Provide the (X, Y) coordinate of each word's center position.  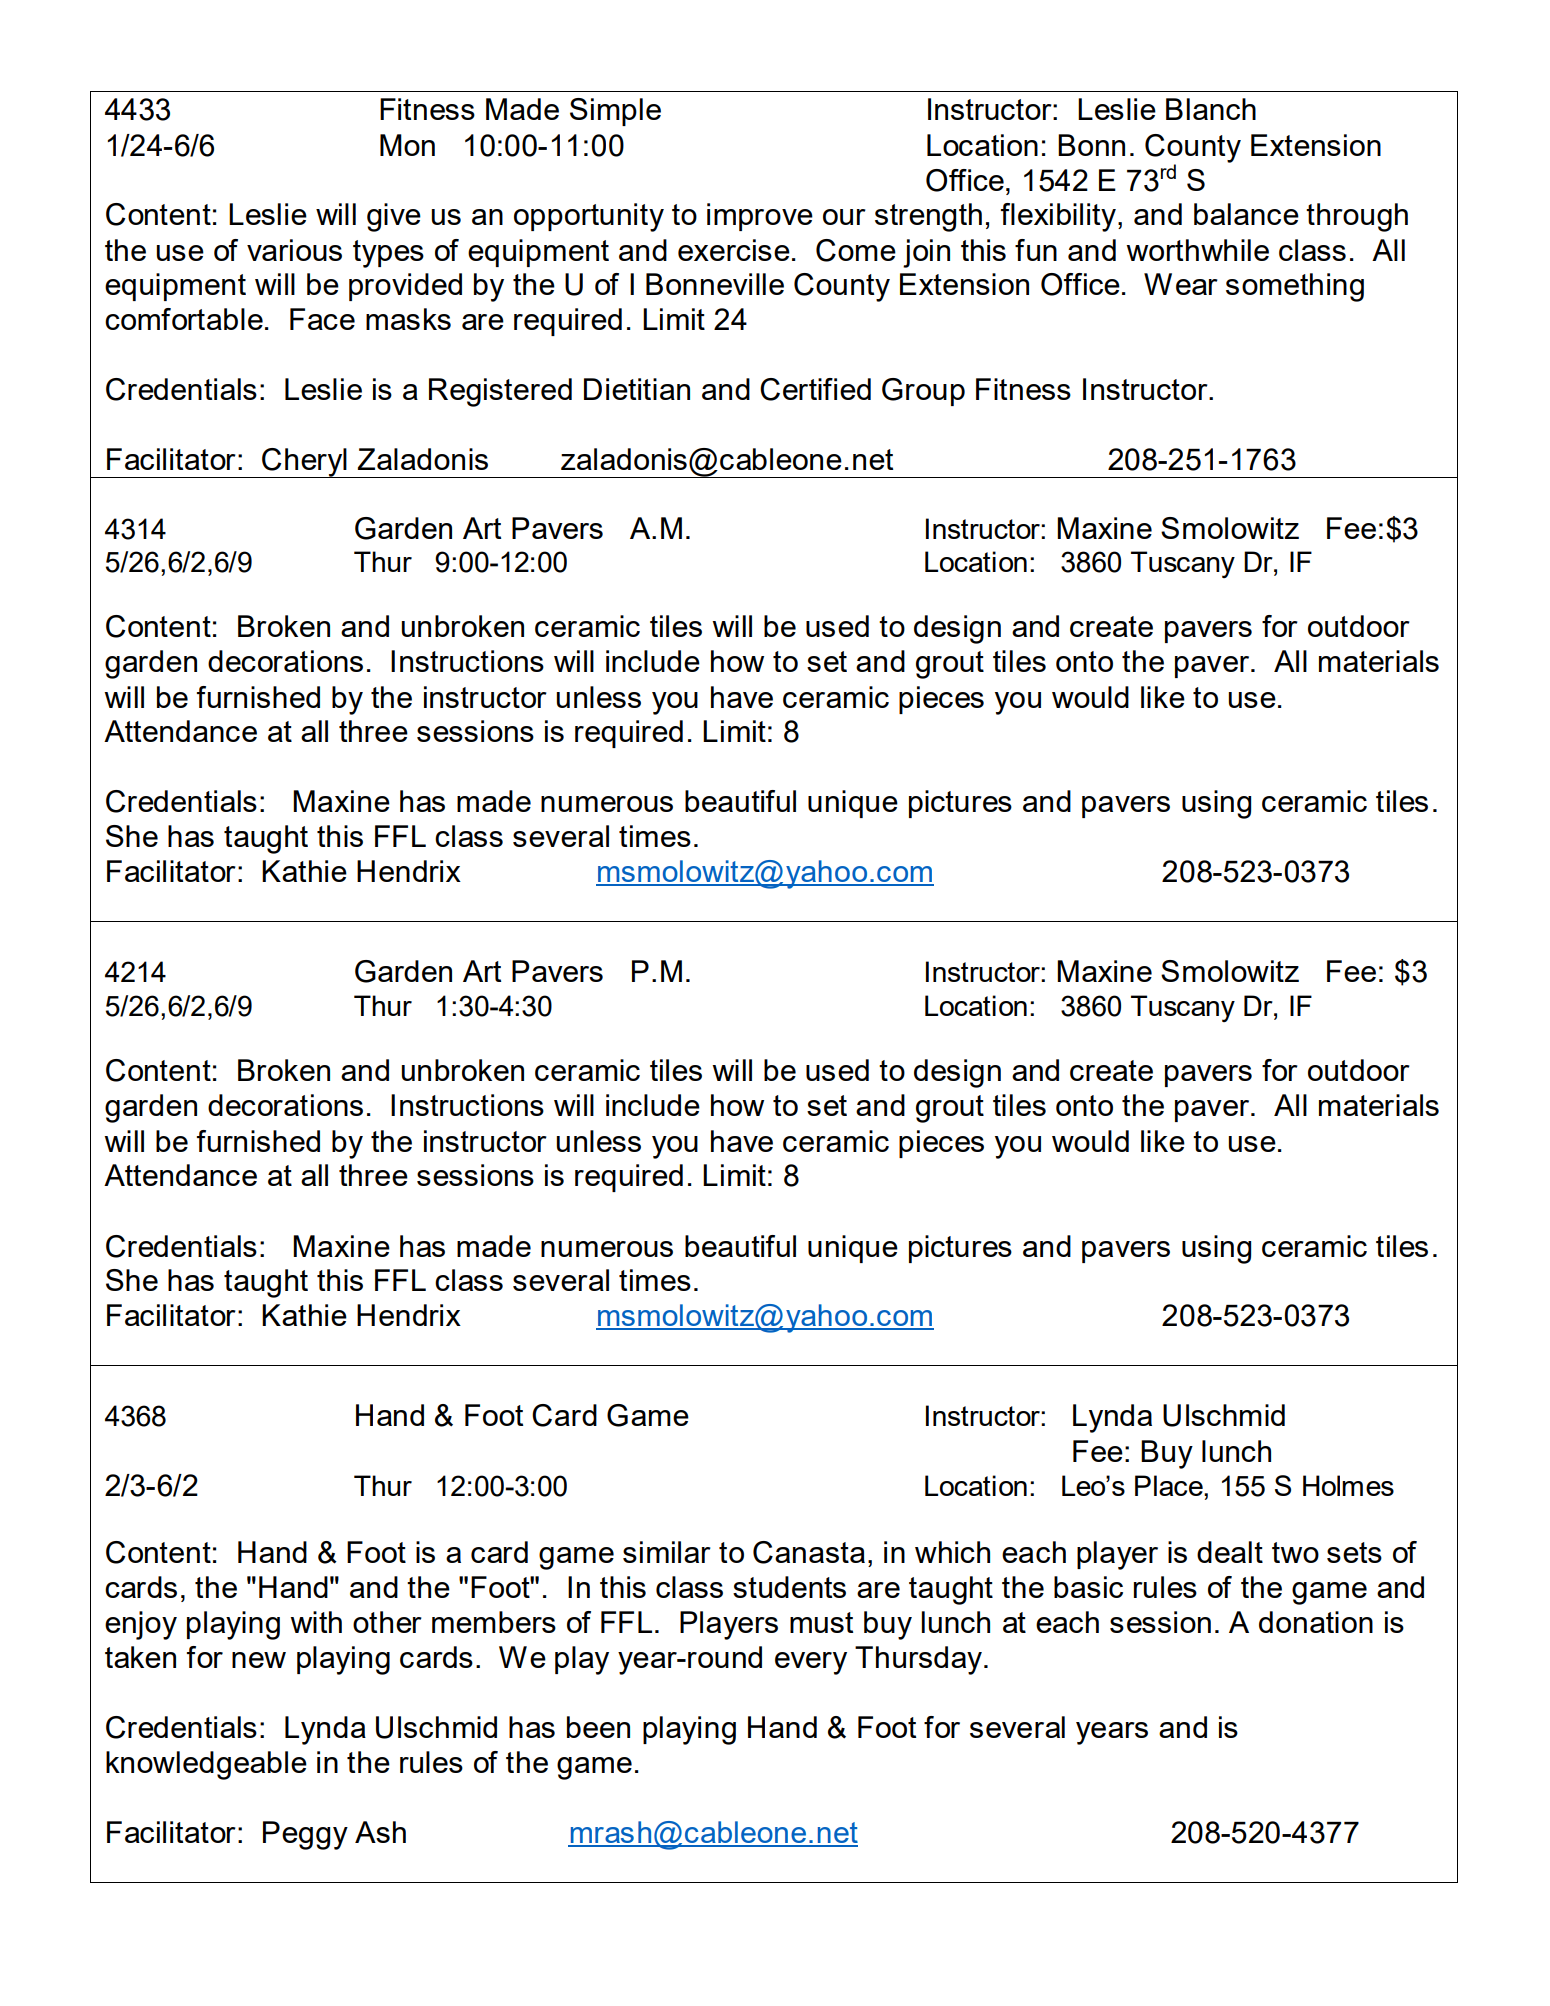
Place (1170, 1485)
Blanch (1211, 109)
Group (923, 392)
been (598, 1727)
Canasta (809, 1552)
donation (1316, 1622)
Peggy (305, 1835)
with (316, 1622)
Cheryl (304, 463)
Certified (815, 389)
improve (760, 217)
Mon (407, 145)
